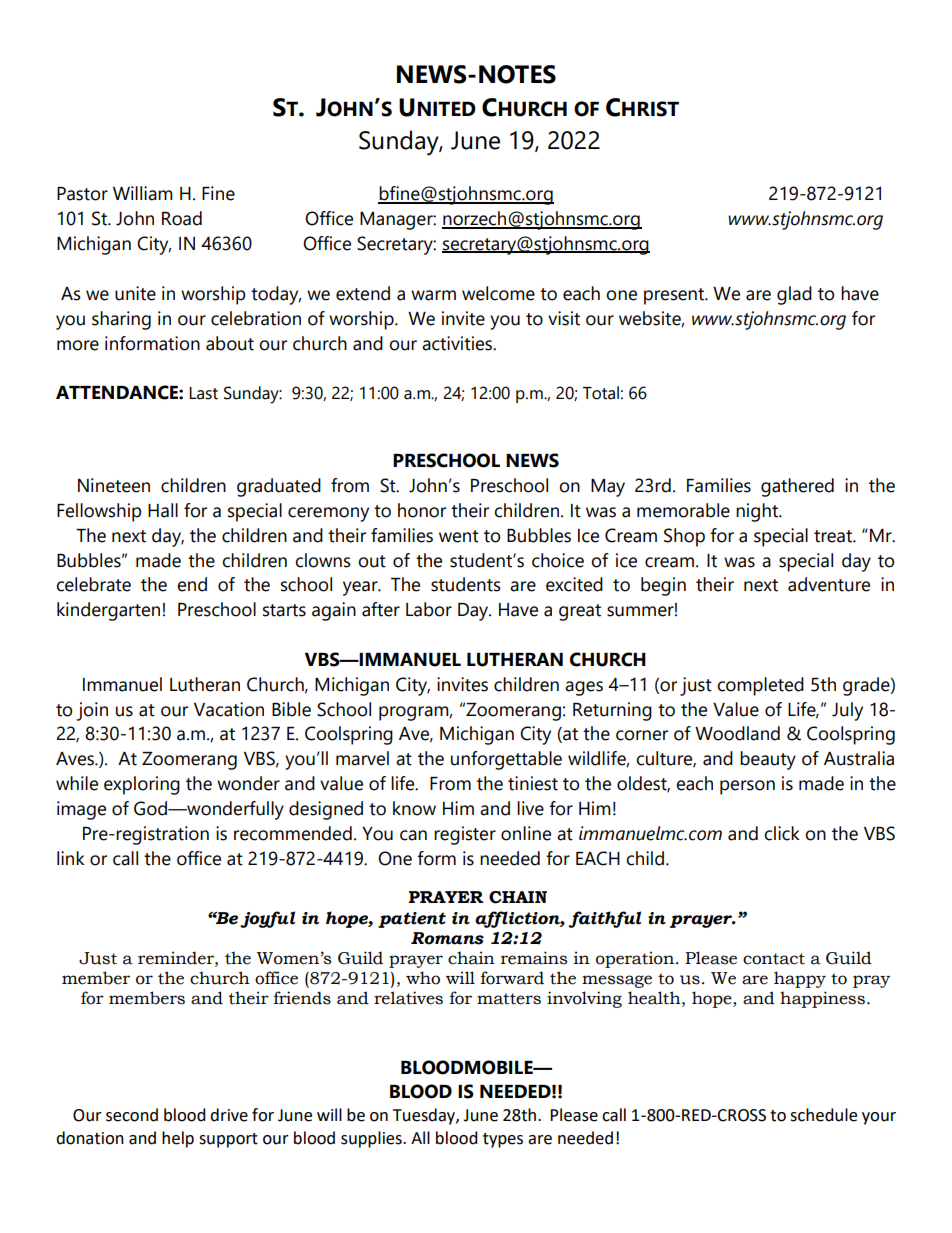 Image resolution: width=952 pixels, height=1233 pixels. I want to click on Vacation, so click(229, 709).
